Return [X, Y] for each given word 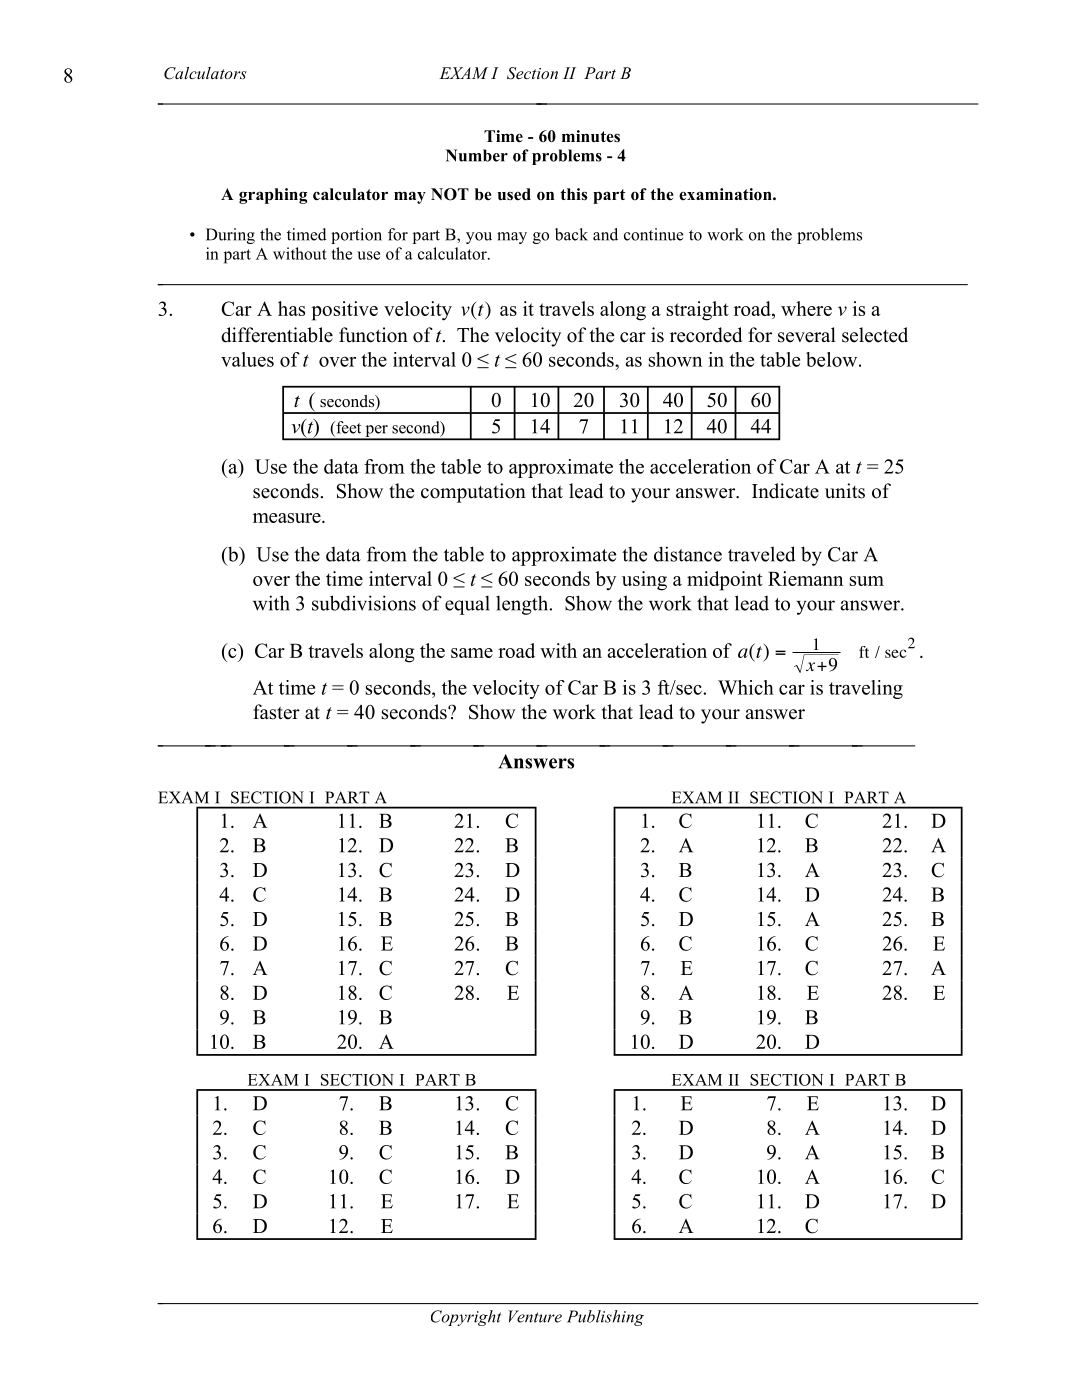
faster [276, 712]
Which [746, 687]
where [806, 308]
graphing [273, 196]
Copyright [466, 1318]
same [472, 653]
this [573, 194]
